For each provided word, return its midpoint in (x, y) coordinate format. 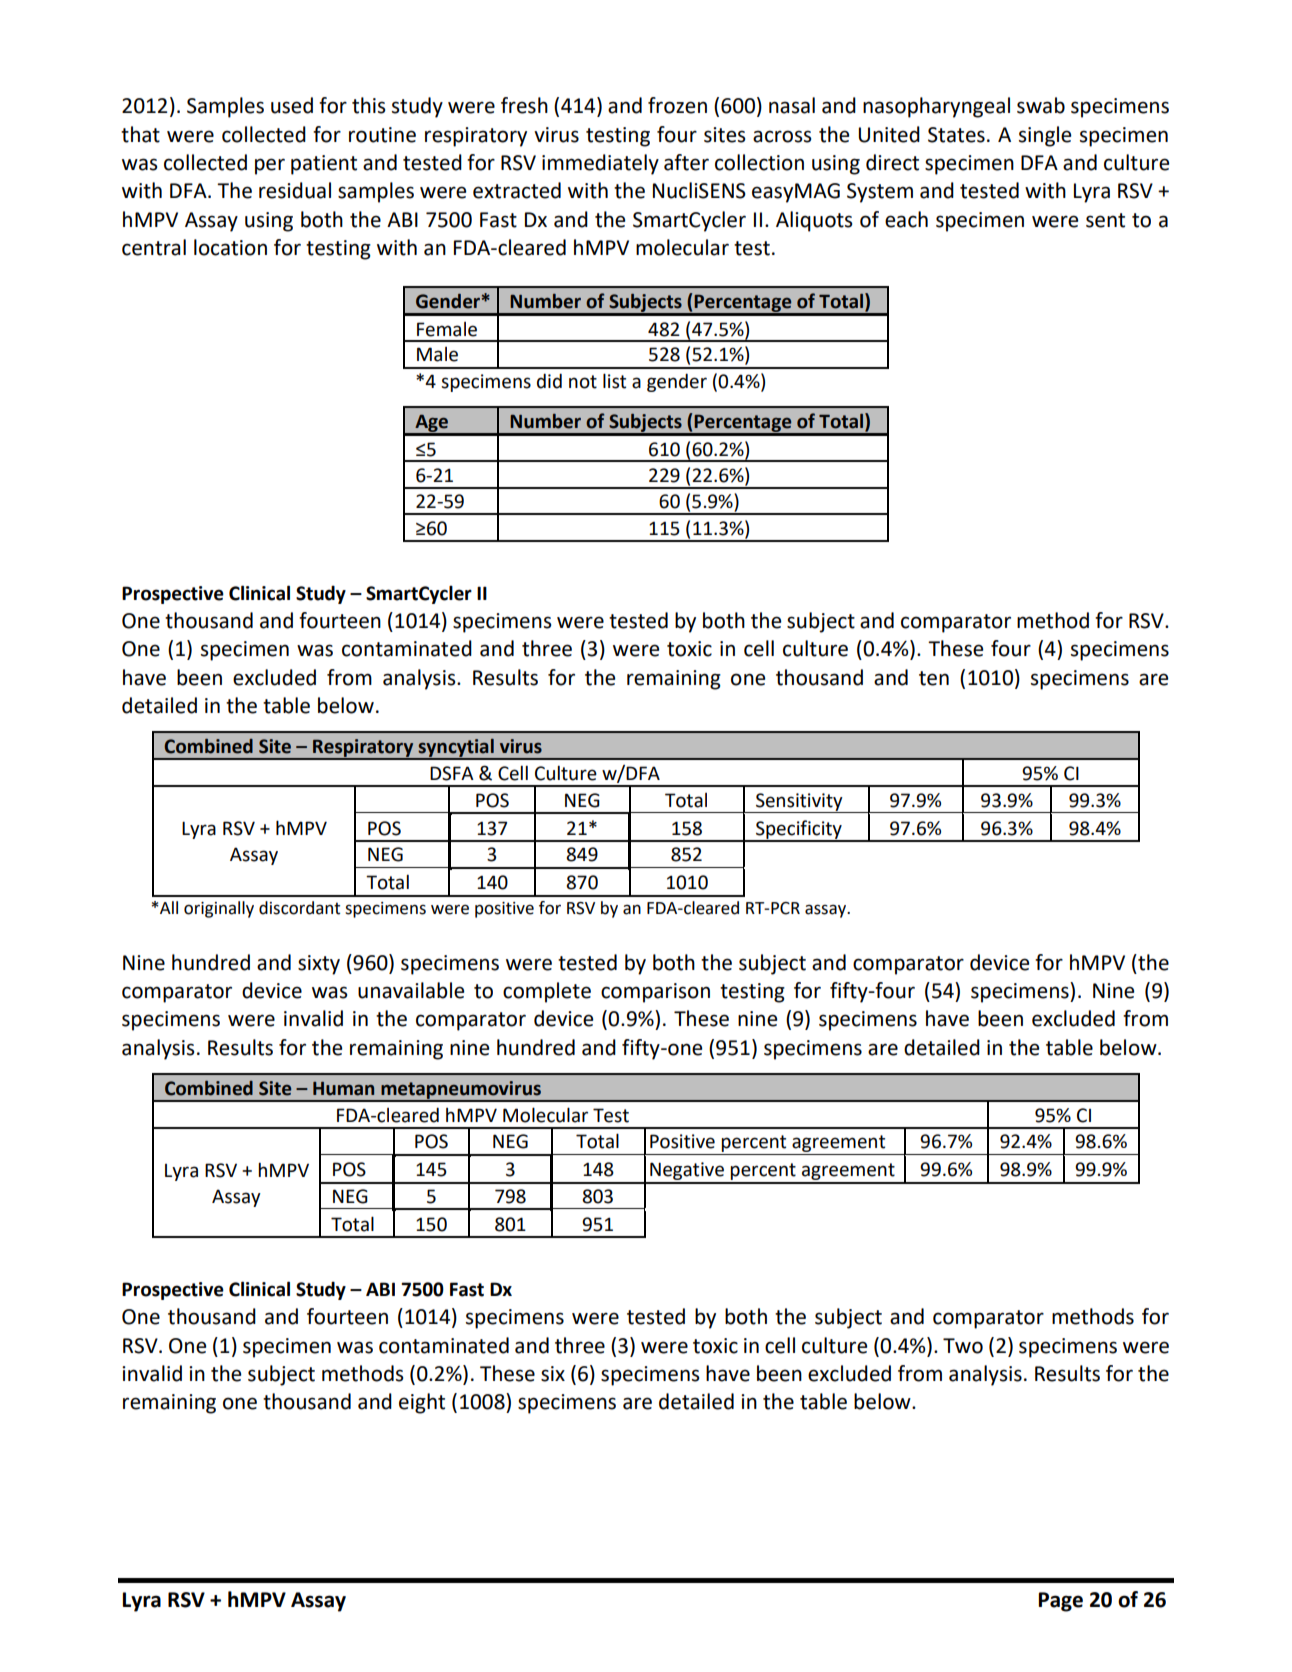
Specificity (799, 830)
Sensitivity (799, 803)
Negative (687, 1172)
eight (422, 1403)
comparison (655, 993)
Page (1061, 1602)
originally (219, 909)
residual (295, 190)
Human (343, 1089)
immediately (600, 164)
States (956, 135)
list (614, 381)
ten (934, 678)
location (230, 247)
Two (963, 1346)
